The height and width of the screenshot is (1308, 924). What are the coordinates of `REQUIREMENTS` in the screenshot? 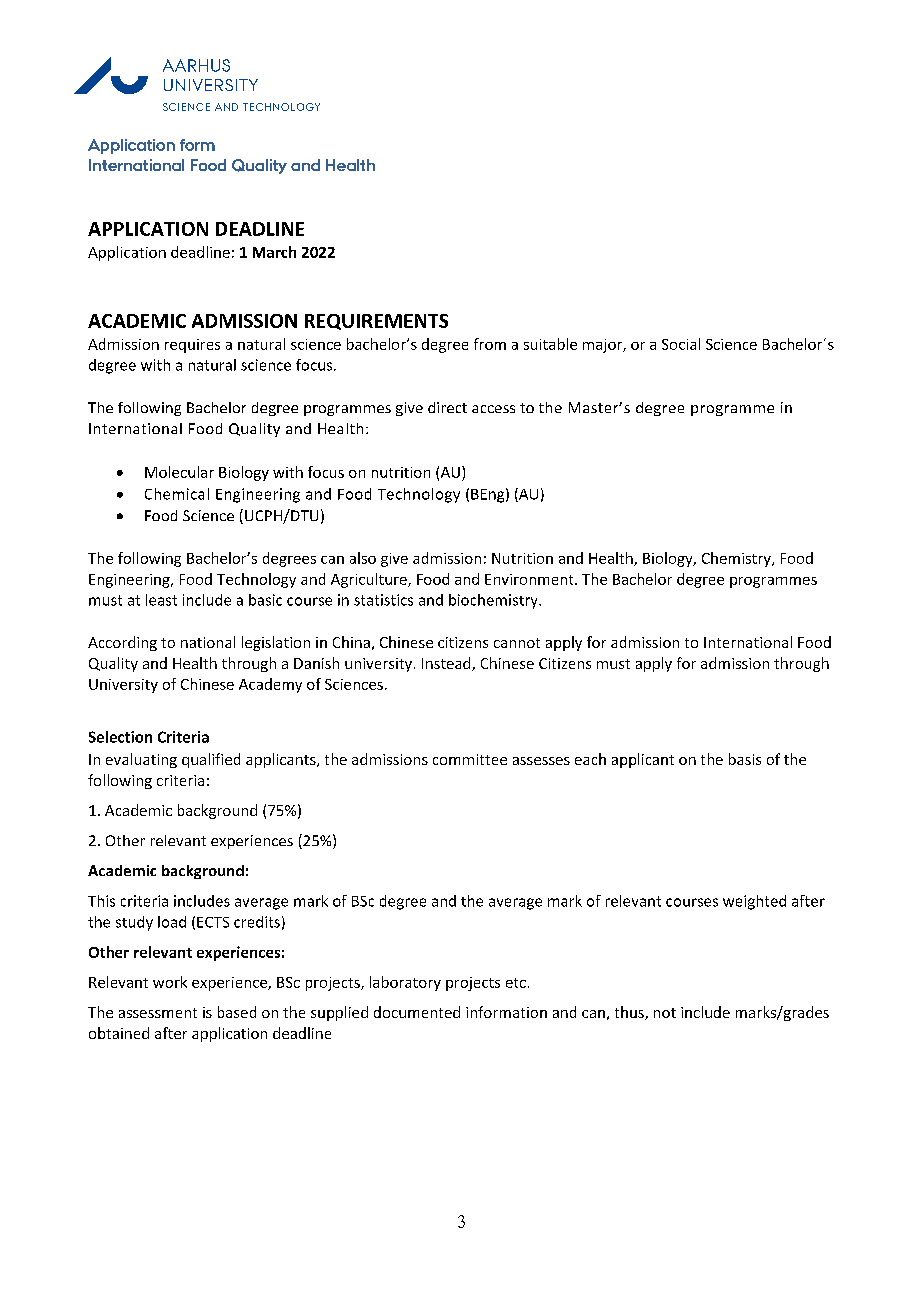 It's located at (376, 322).
